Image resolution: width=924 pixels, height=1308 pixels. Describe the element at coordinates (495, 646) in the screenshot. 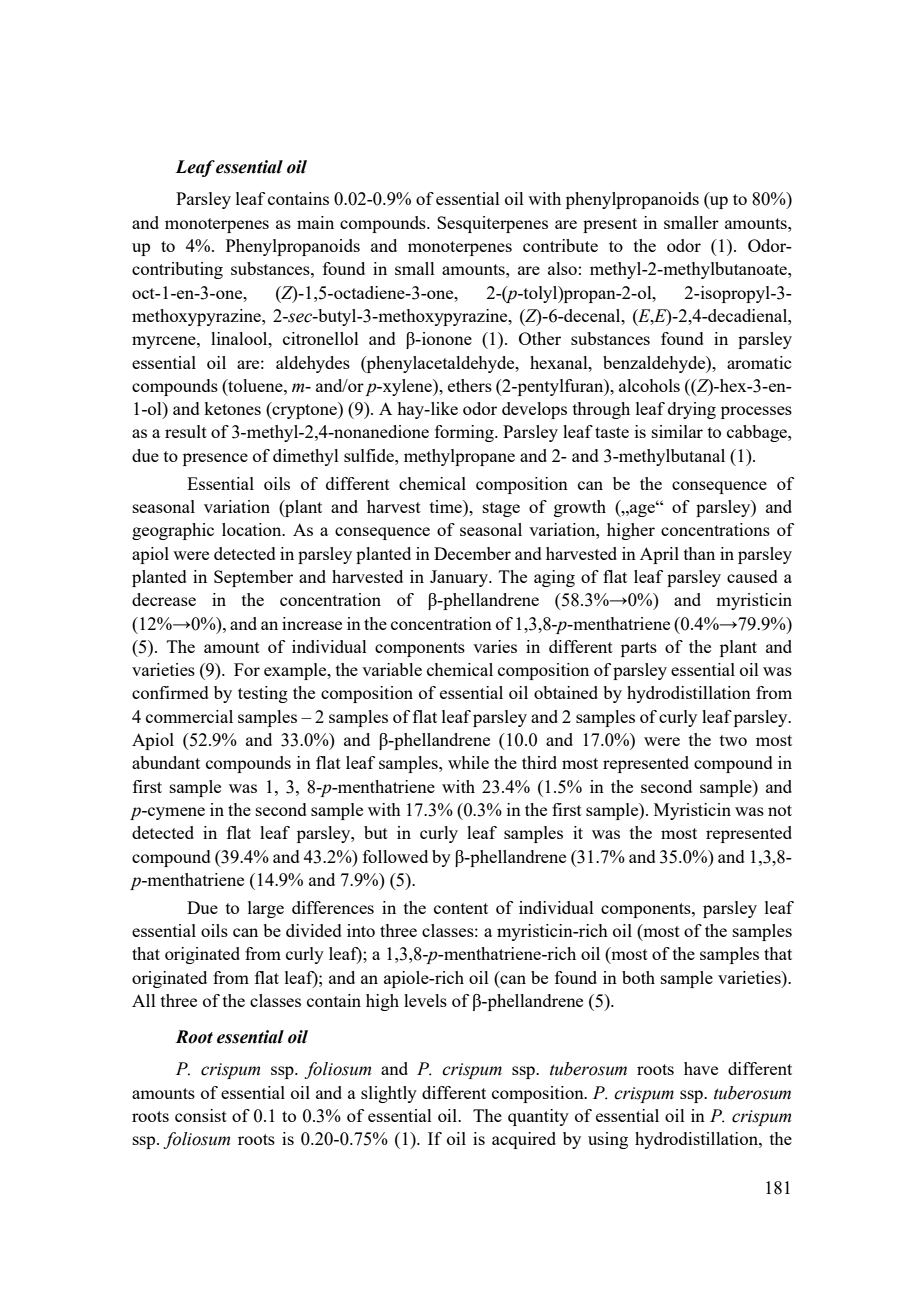

I see `varies` at that location.
